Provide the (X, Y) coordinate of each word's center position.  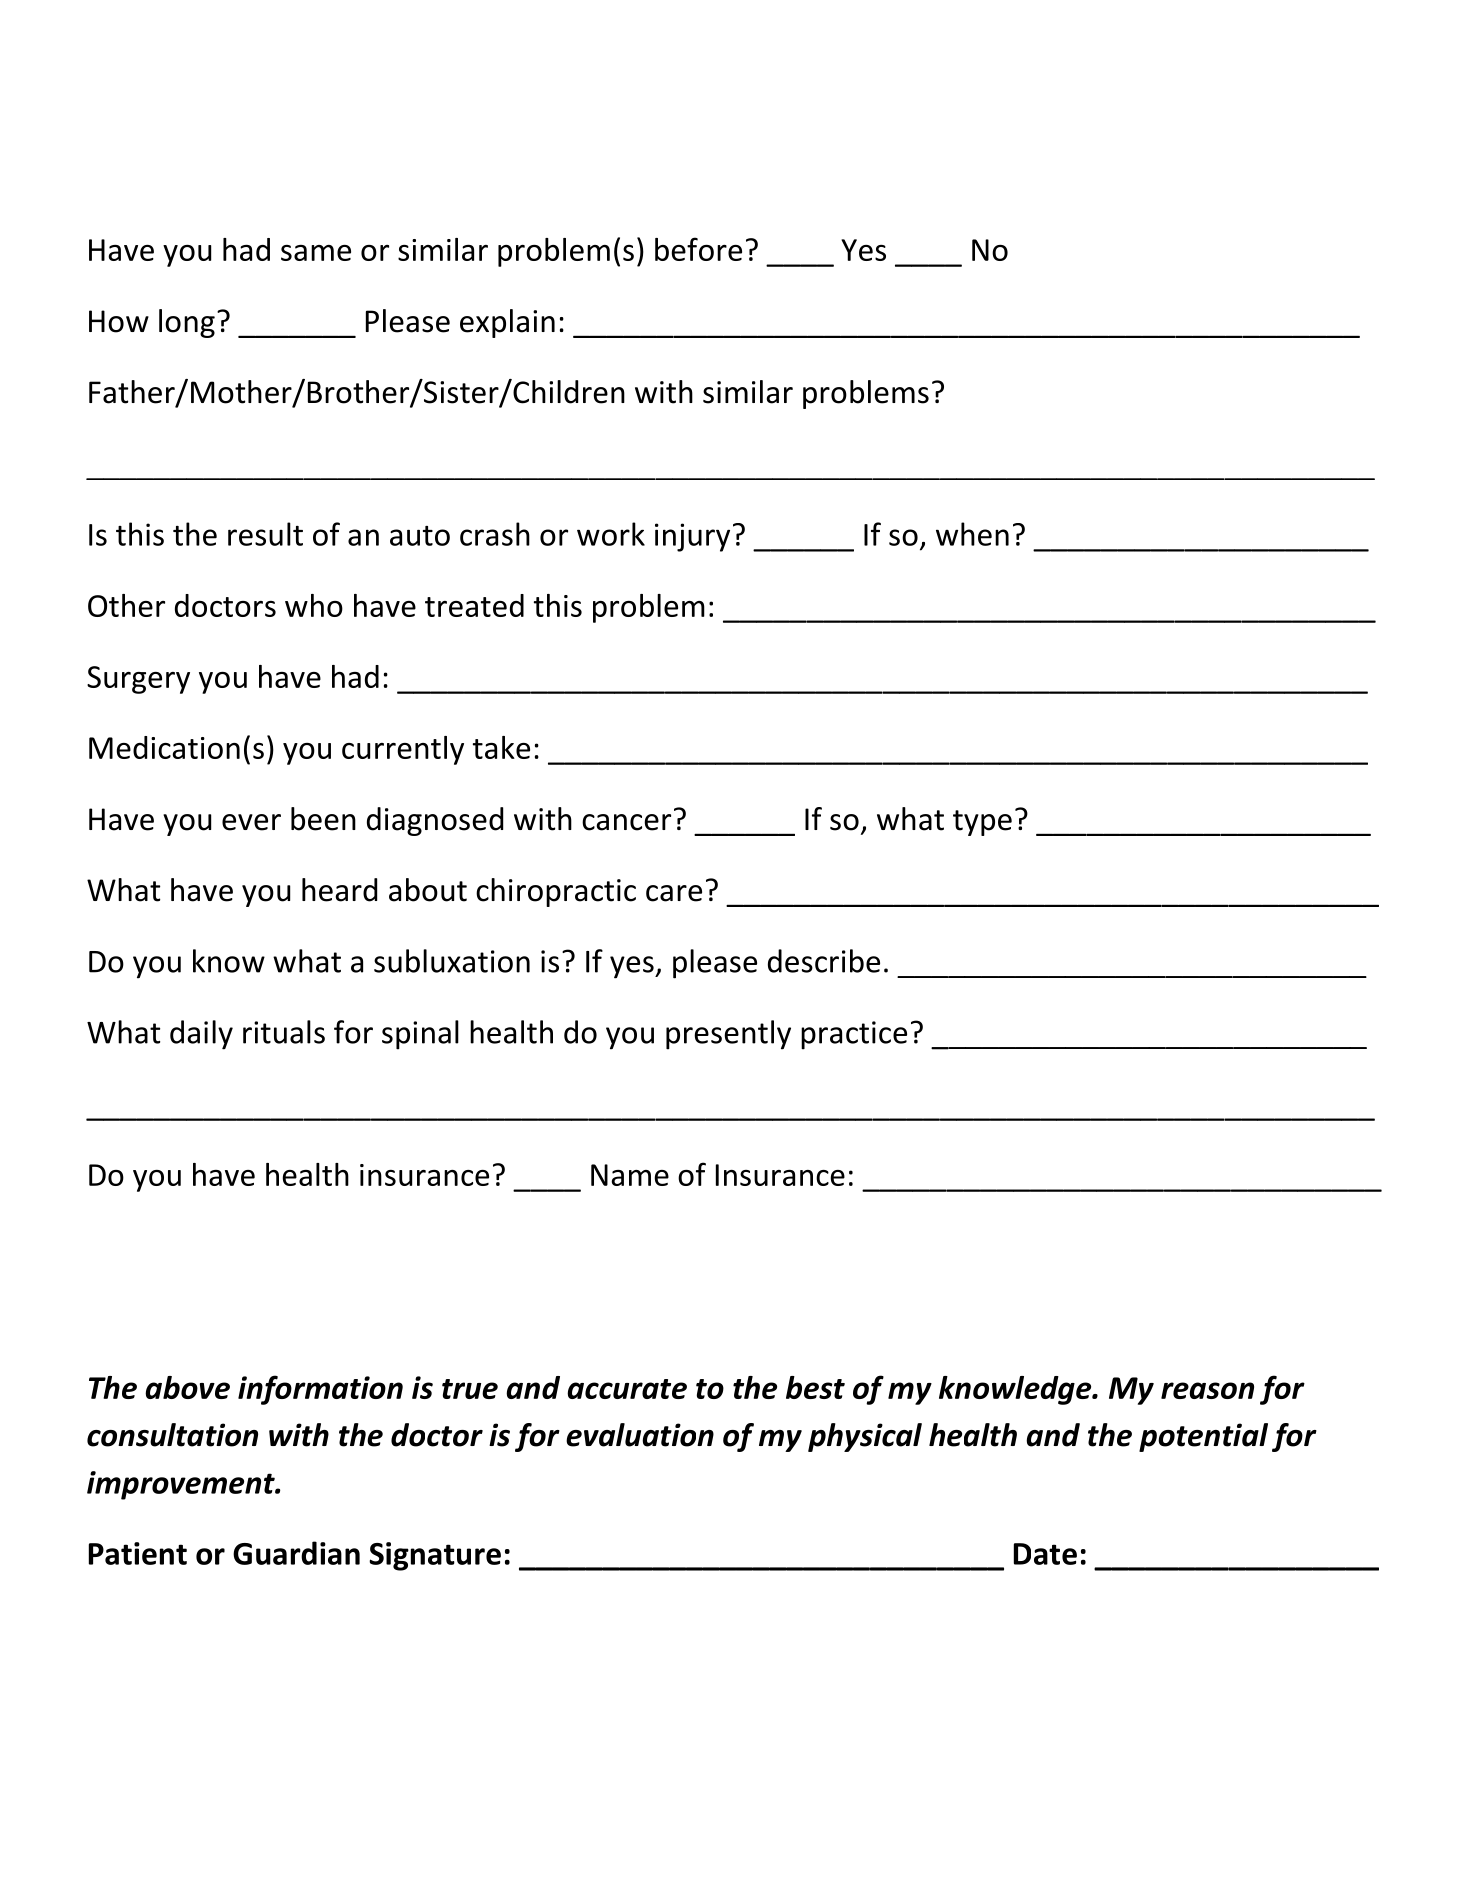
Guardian (296, 1553)
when (972, 534)
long (187, 323)
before (698, 249)
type (982, 823)
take (501, 747)
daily (201, 1035)
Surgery (138, 680)
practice (854, 1035)
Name (630, 1175)
